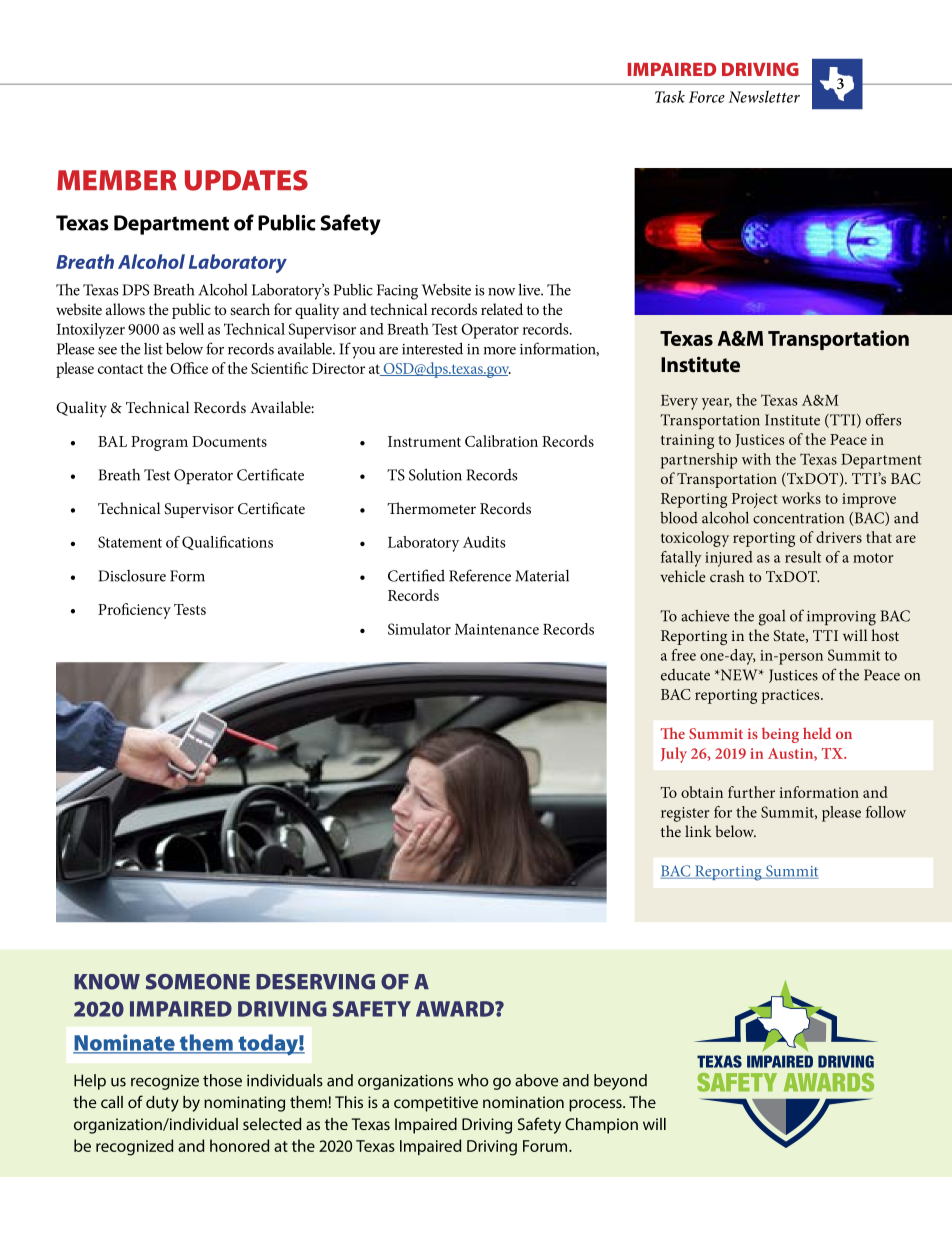  I want to click on Newsletter, so click(764, 96).
